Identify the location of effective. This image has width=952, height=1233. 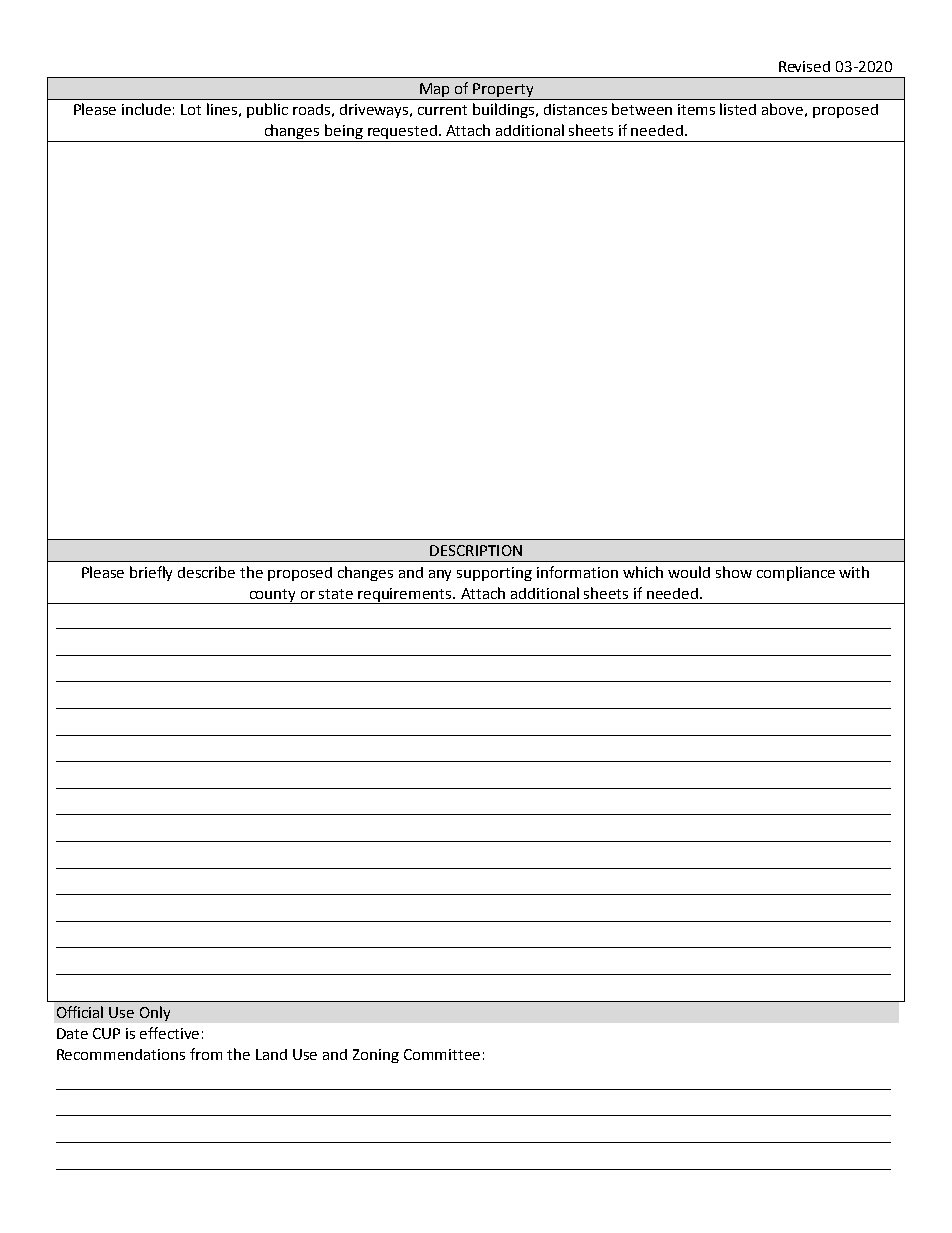
(169, 1033).
